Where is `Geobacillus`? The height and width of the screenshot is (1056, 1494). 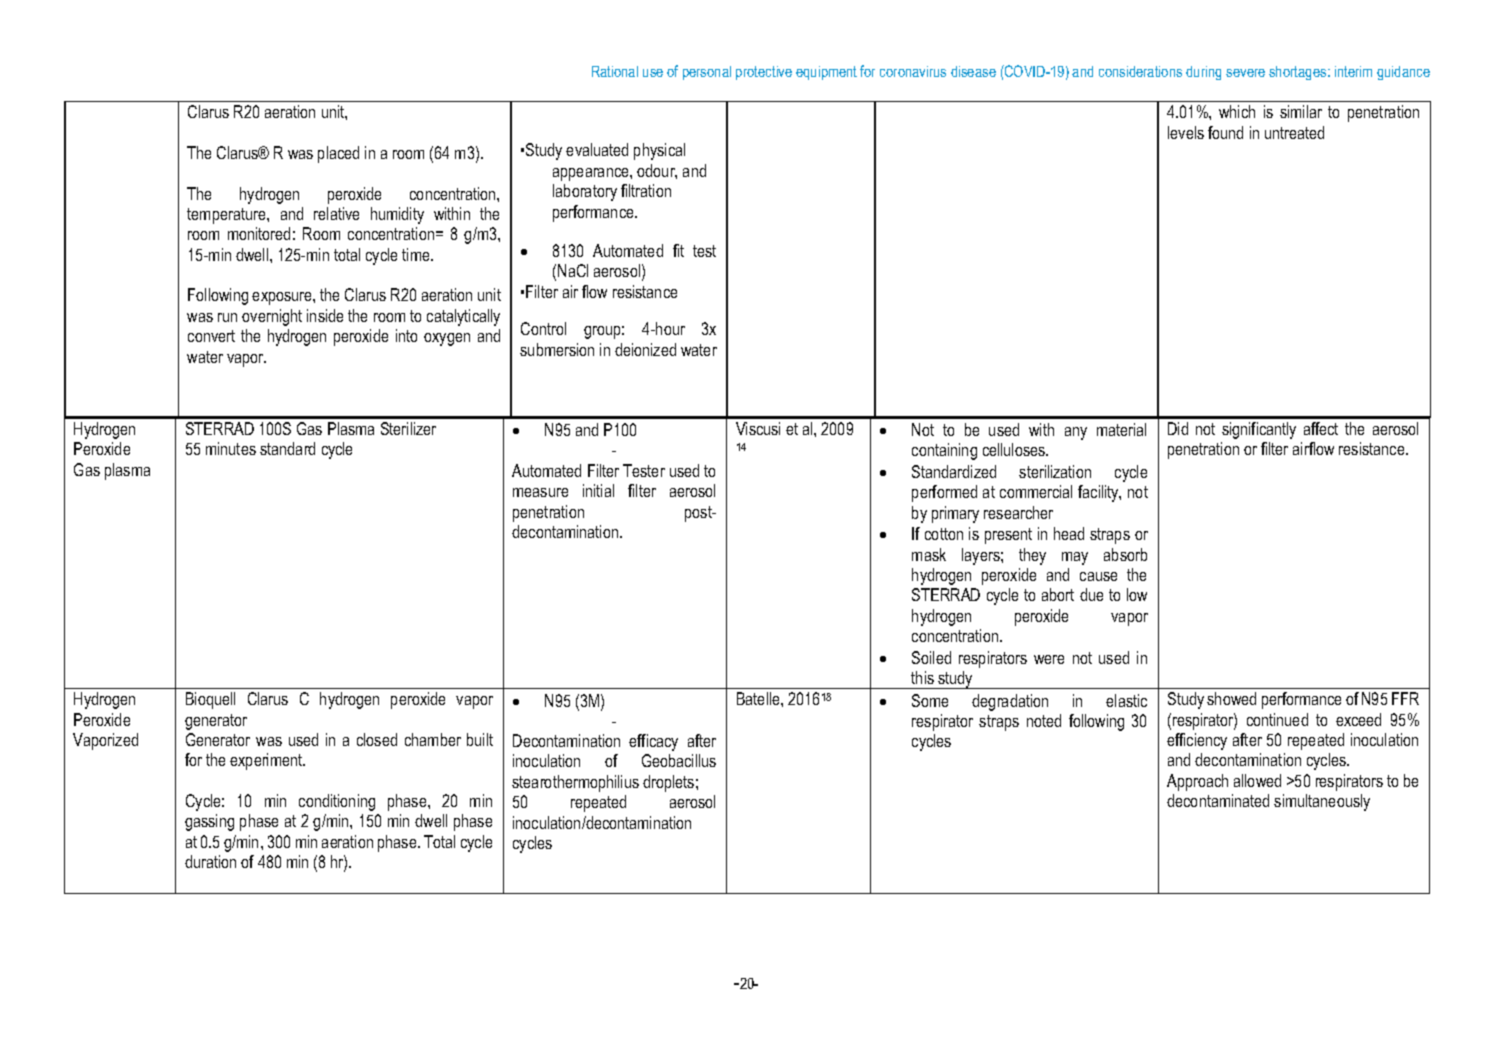
Geobacillus is located at coordinates (679, 760).
